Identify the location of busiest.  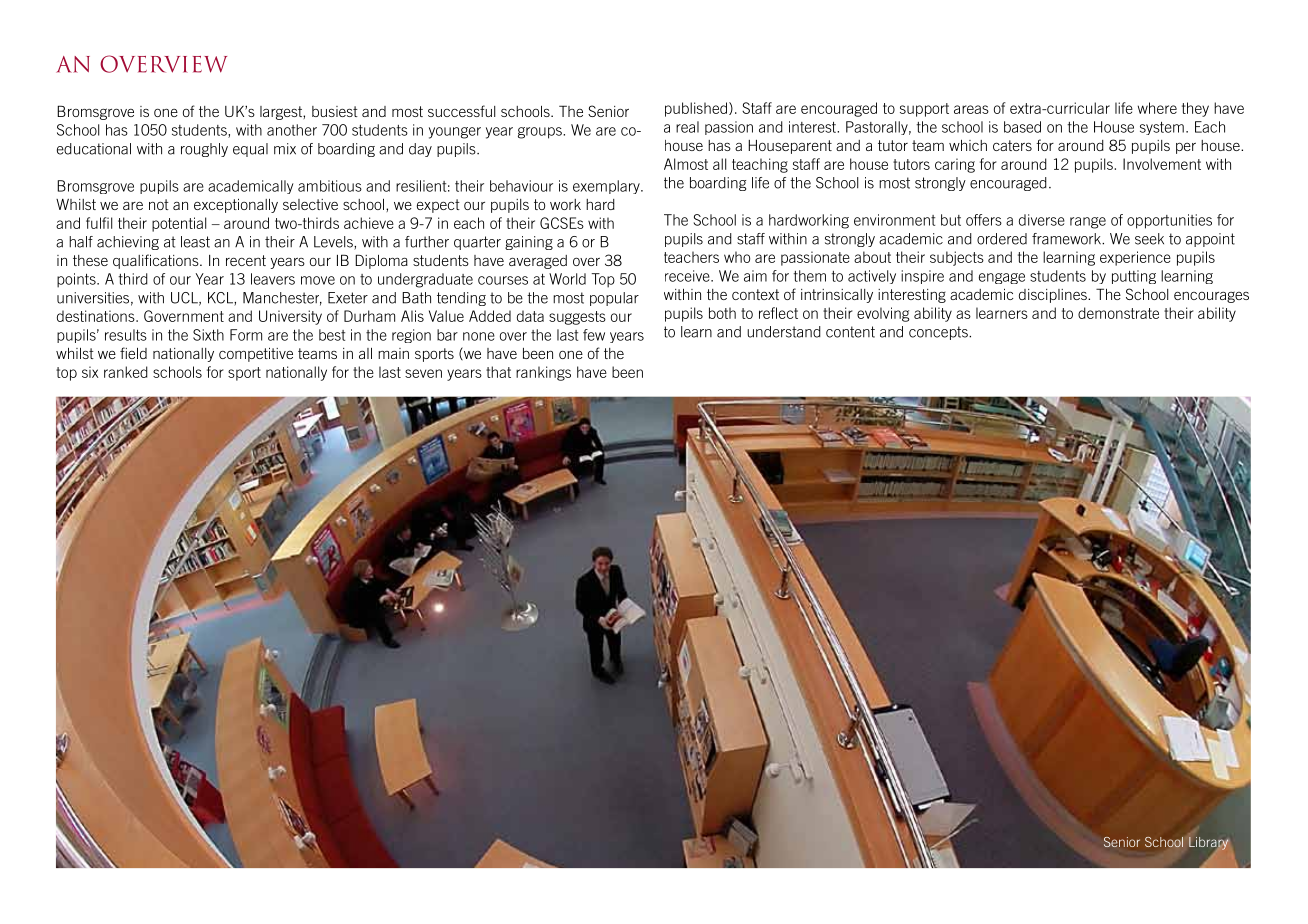
(335, 111).
